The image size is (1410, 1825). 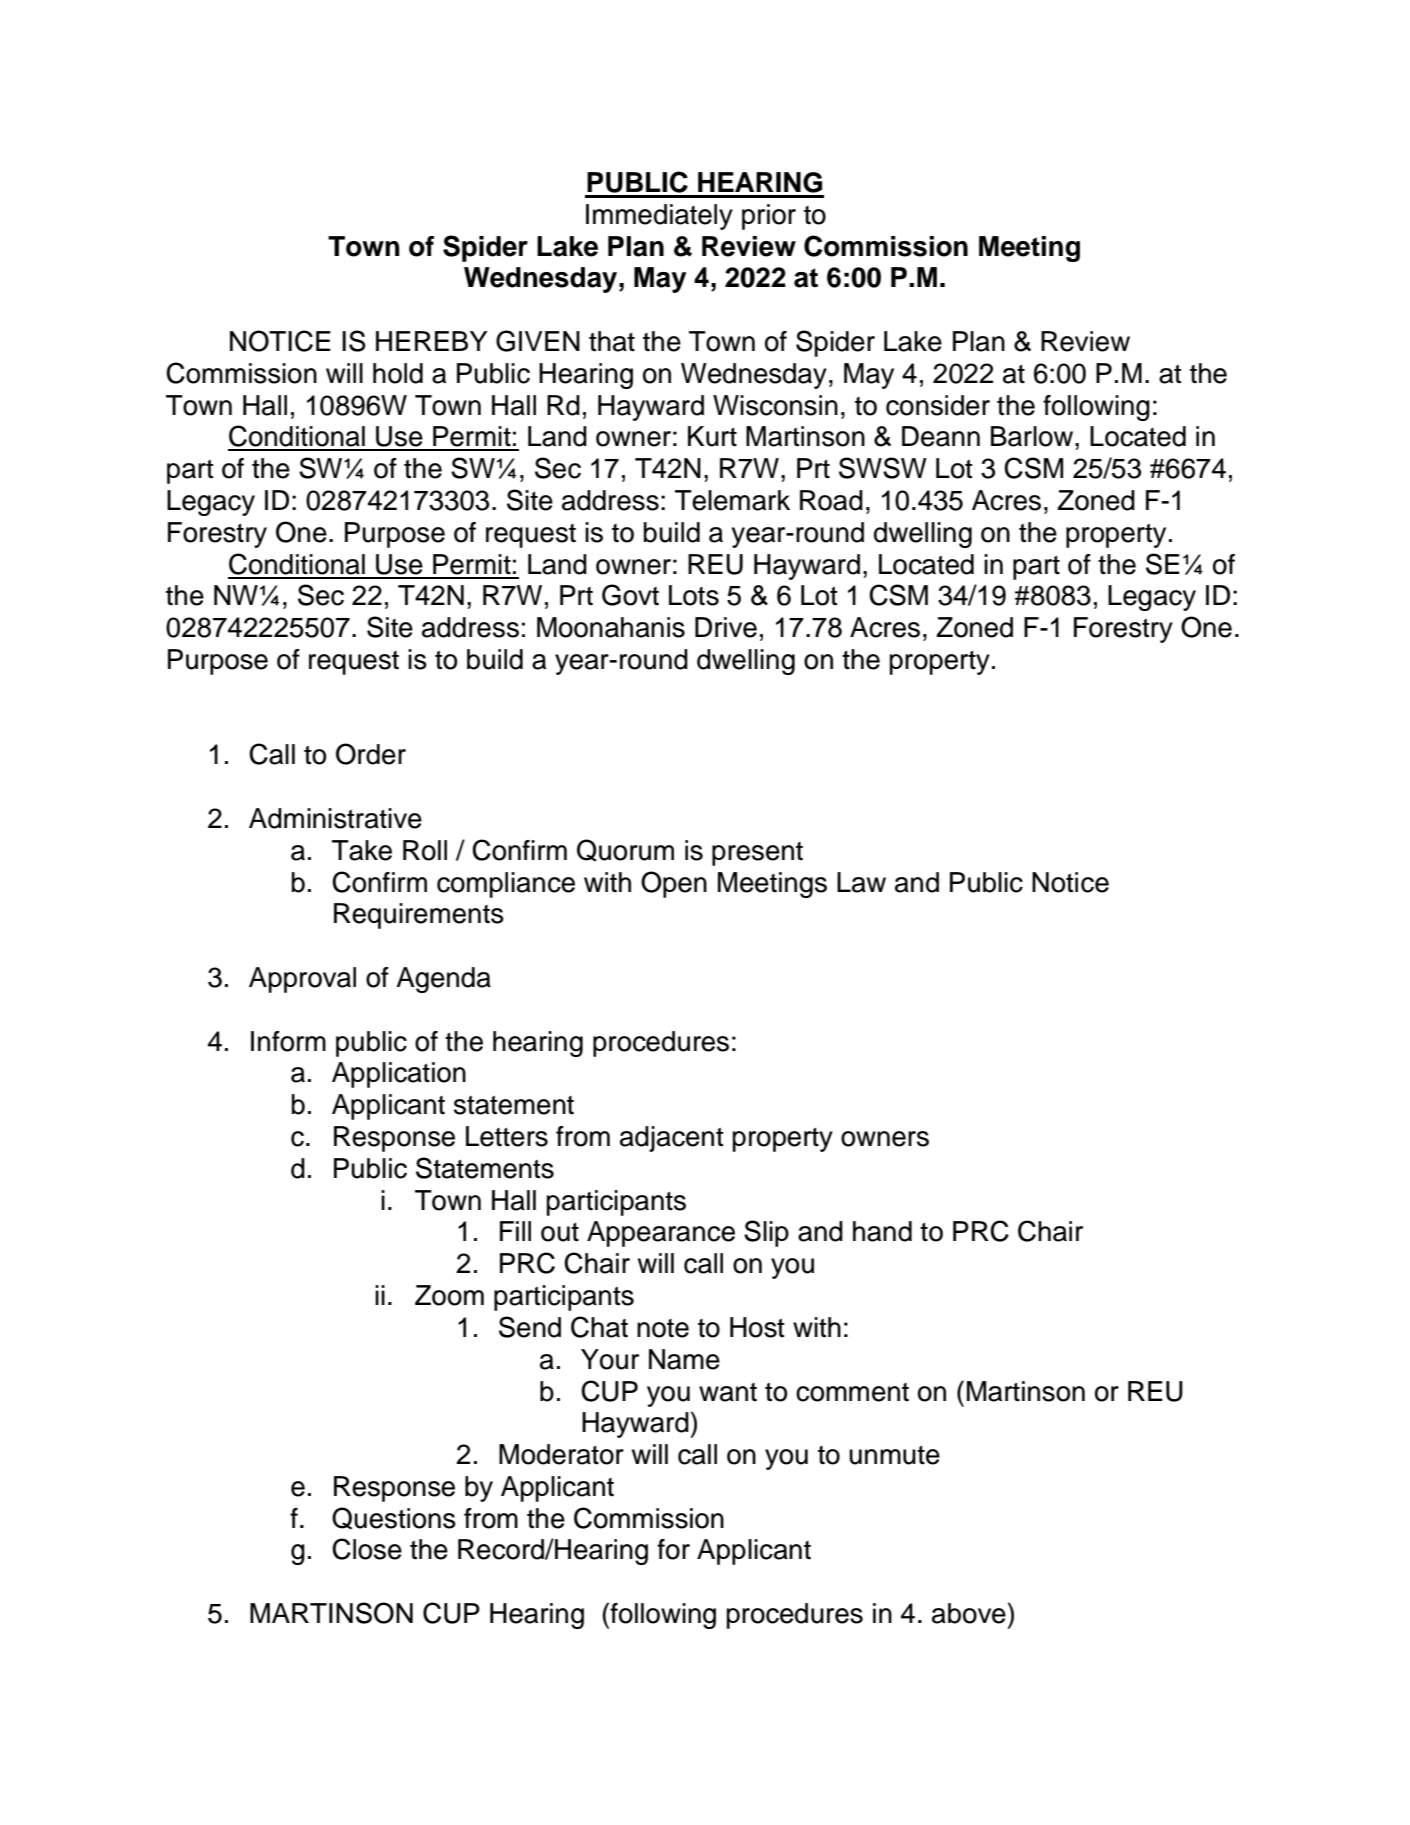 What do you see at coordinates (419, 916) in the screenshot?
I see `Requirements` at bounding box center [419, 916].
